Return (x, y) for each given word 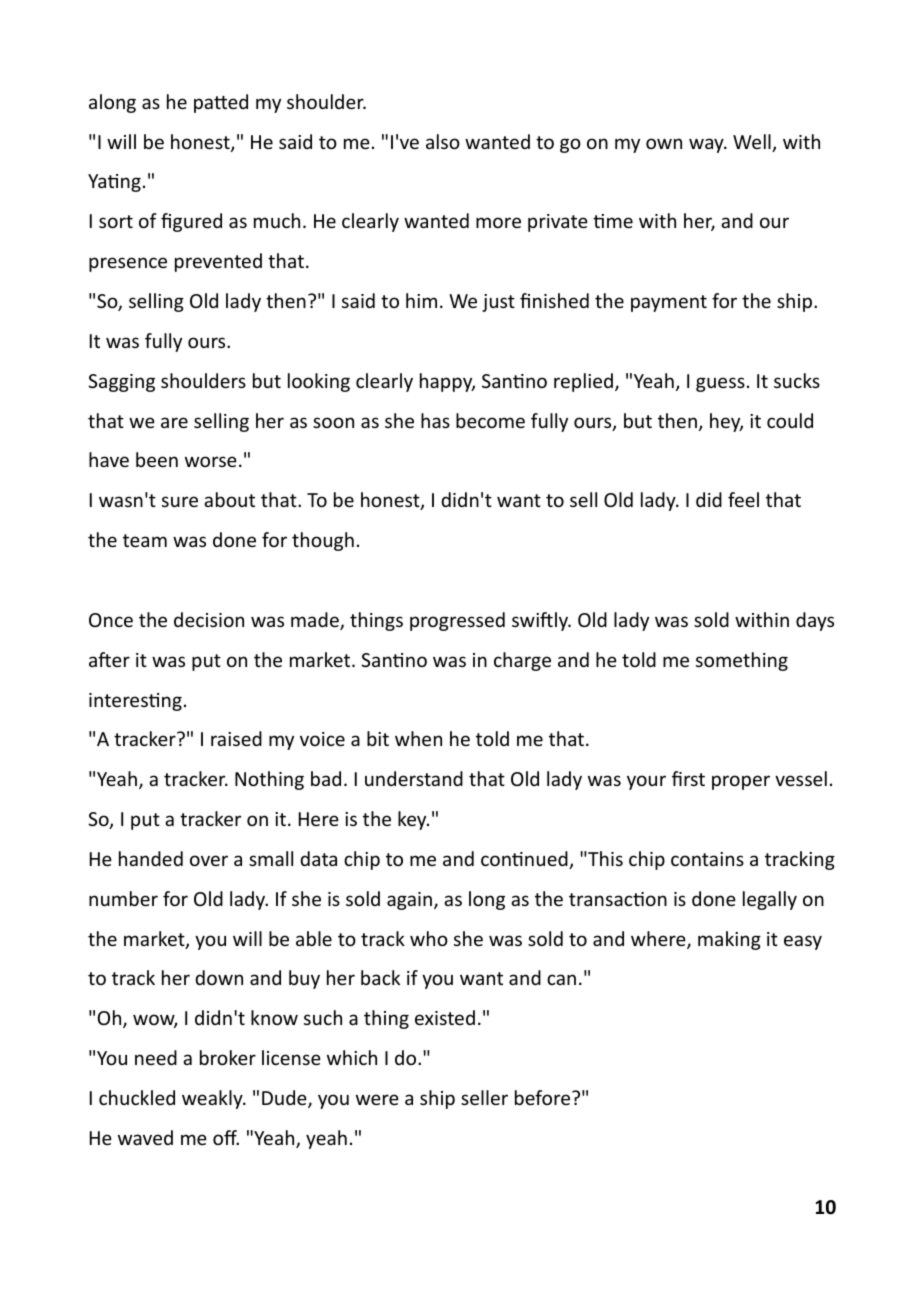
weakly (213, 1099)
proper (741, 782)
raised (236, 738)
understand (414, 778)
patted (221, 103)
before (544, 1097)
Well (753, 143)
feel (743, 499)
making (729, 940)
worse (211, 461)
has (435, 420)
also (443, 141)
